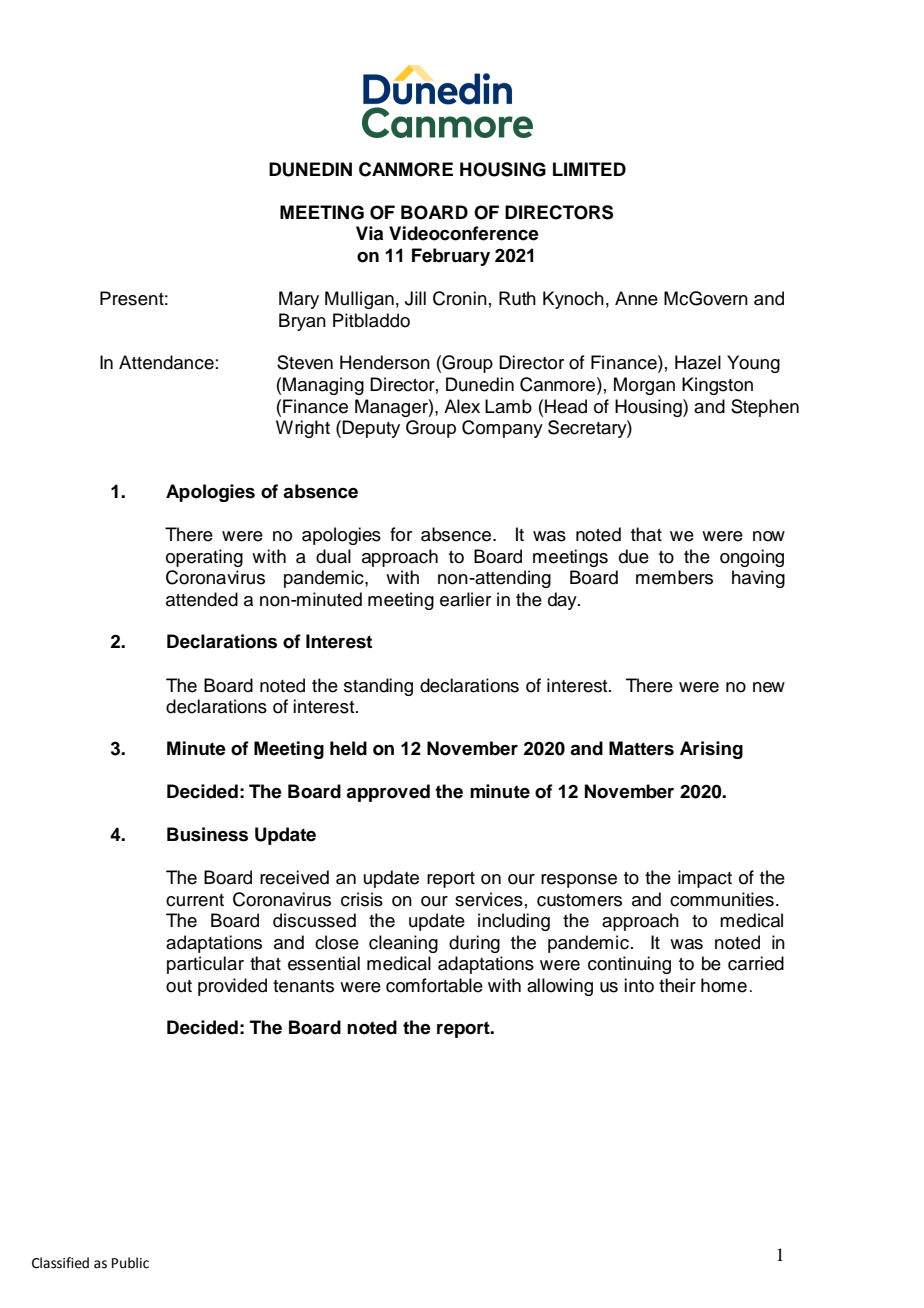  What do you see at coordinates (462, 406) in the screenshot?
I see `Alex` at bounding box center [462, 406].
